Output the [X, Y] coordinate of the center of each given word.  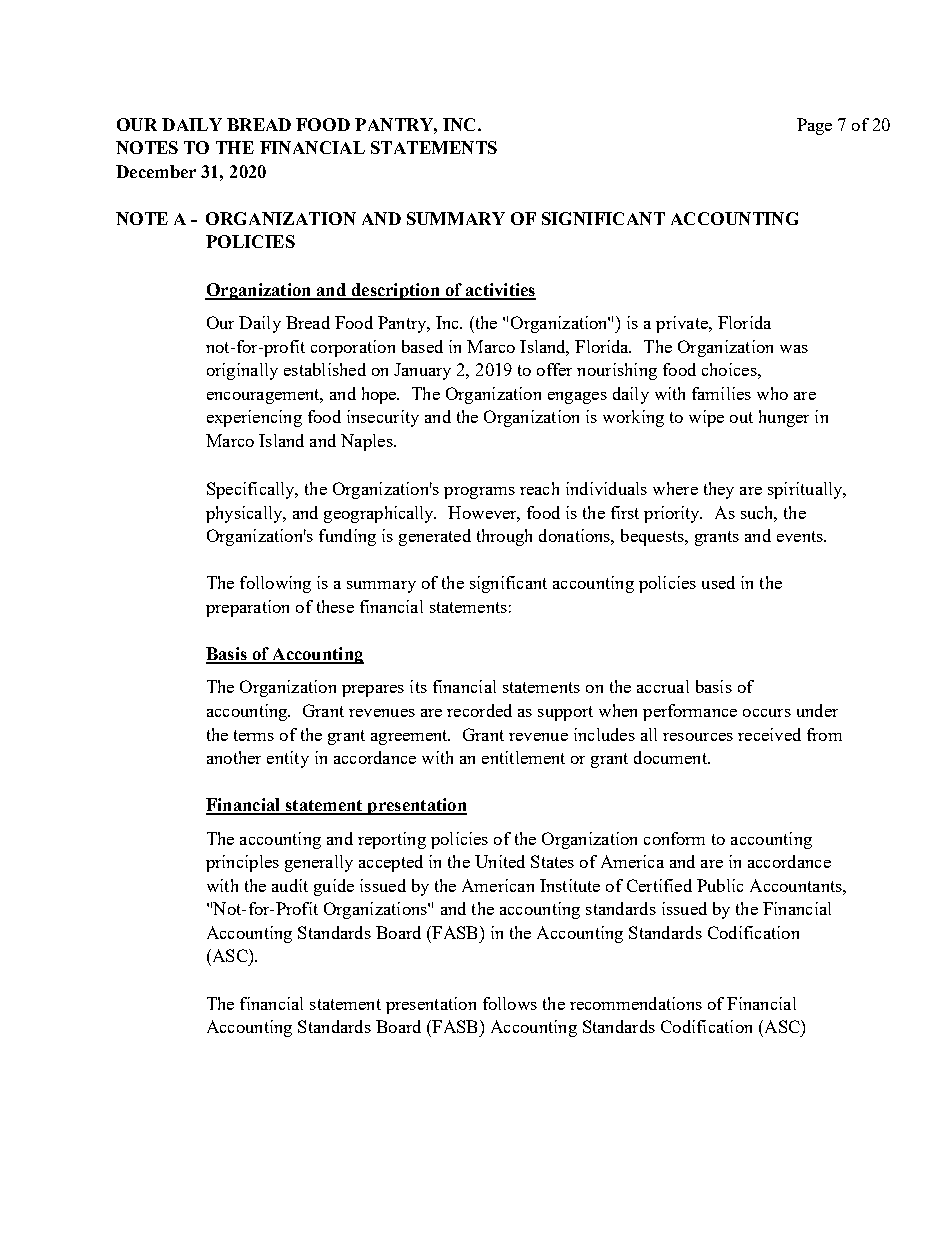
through [504, 537]
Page [814, 126]
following [275, 584]
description [395, 291]
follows [510, 1003]
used [718, 582]
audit [290, 885]
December [156, 171]
